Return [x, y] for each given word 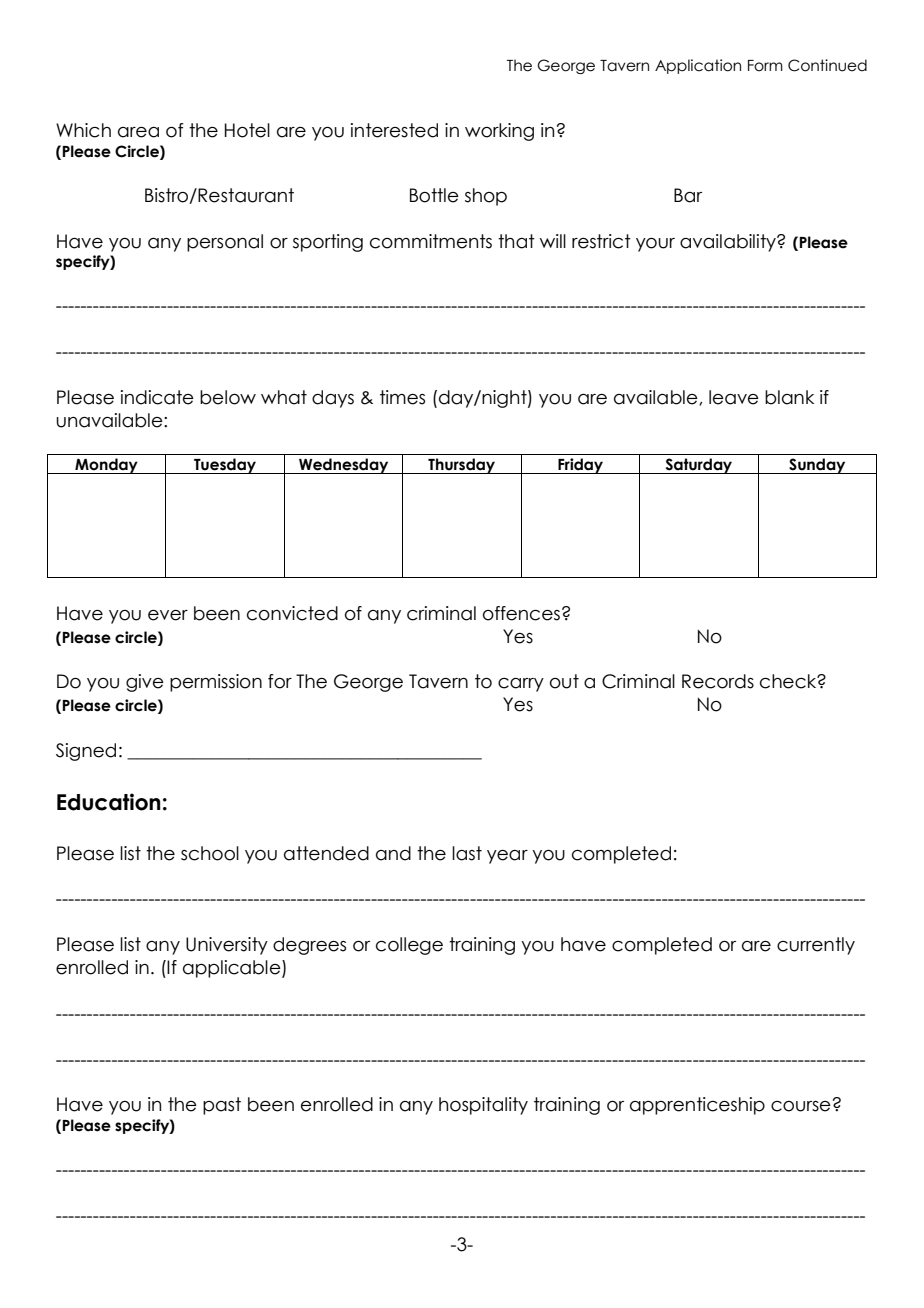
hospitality [483, 1106]
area [138, 132]
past [222, 1106]
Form [765, 66]
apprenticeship [697, 1106]
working [499, 132]
